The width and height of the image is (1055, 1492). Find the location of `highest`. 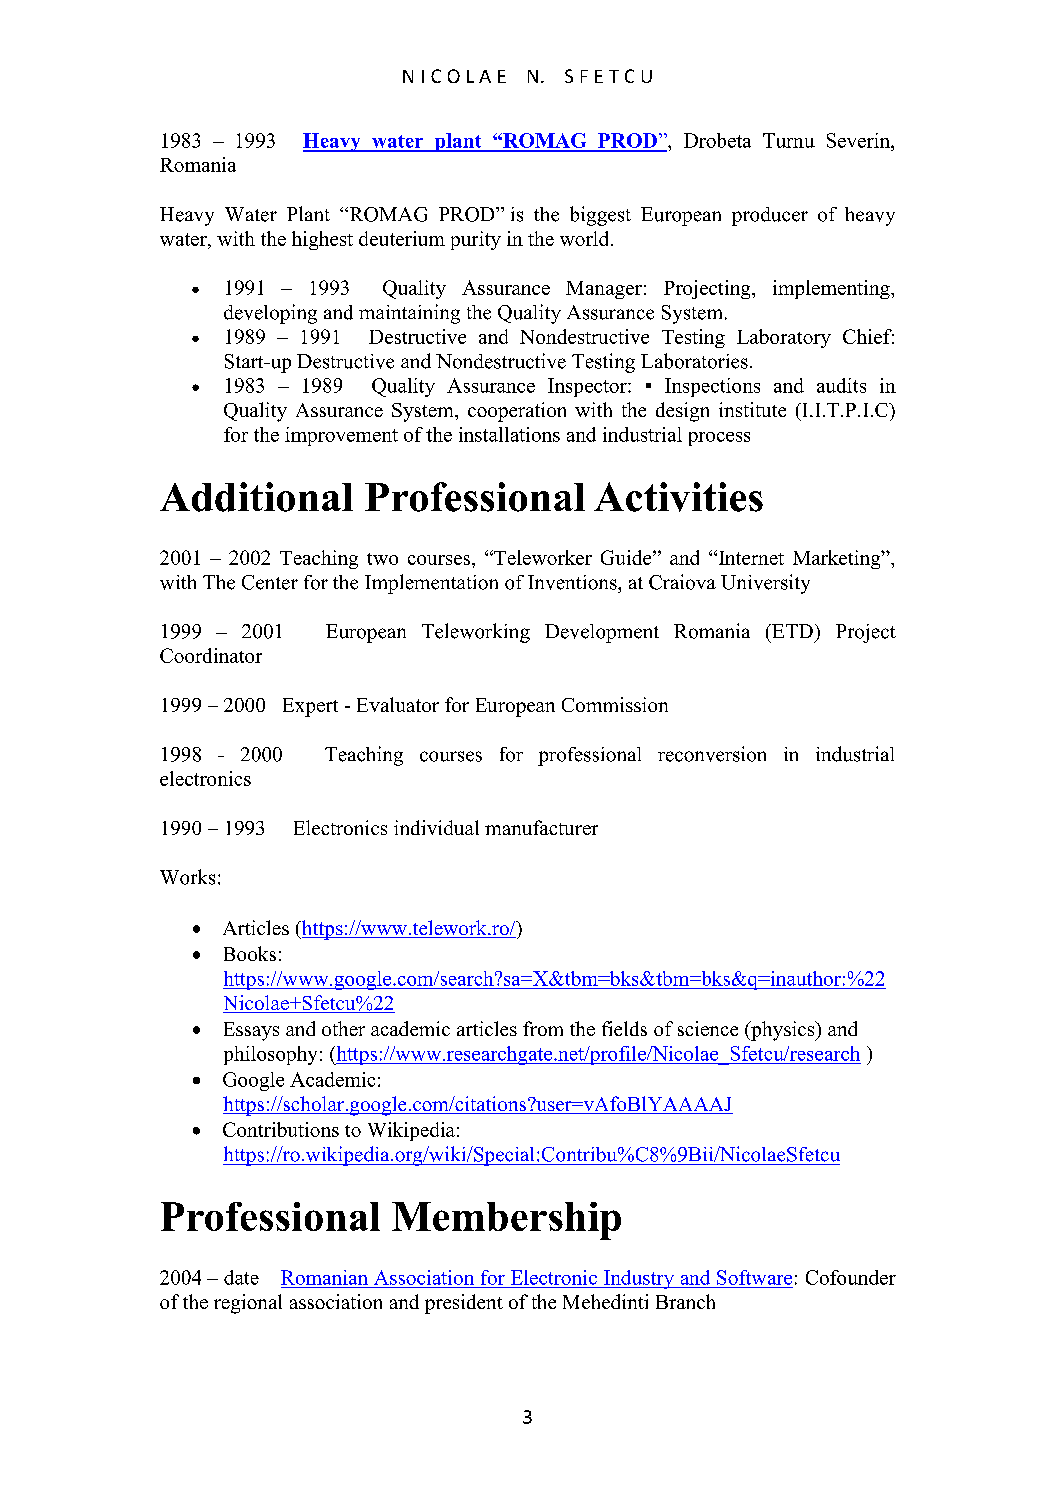

highest is located at coordinates (322, 240).
